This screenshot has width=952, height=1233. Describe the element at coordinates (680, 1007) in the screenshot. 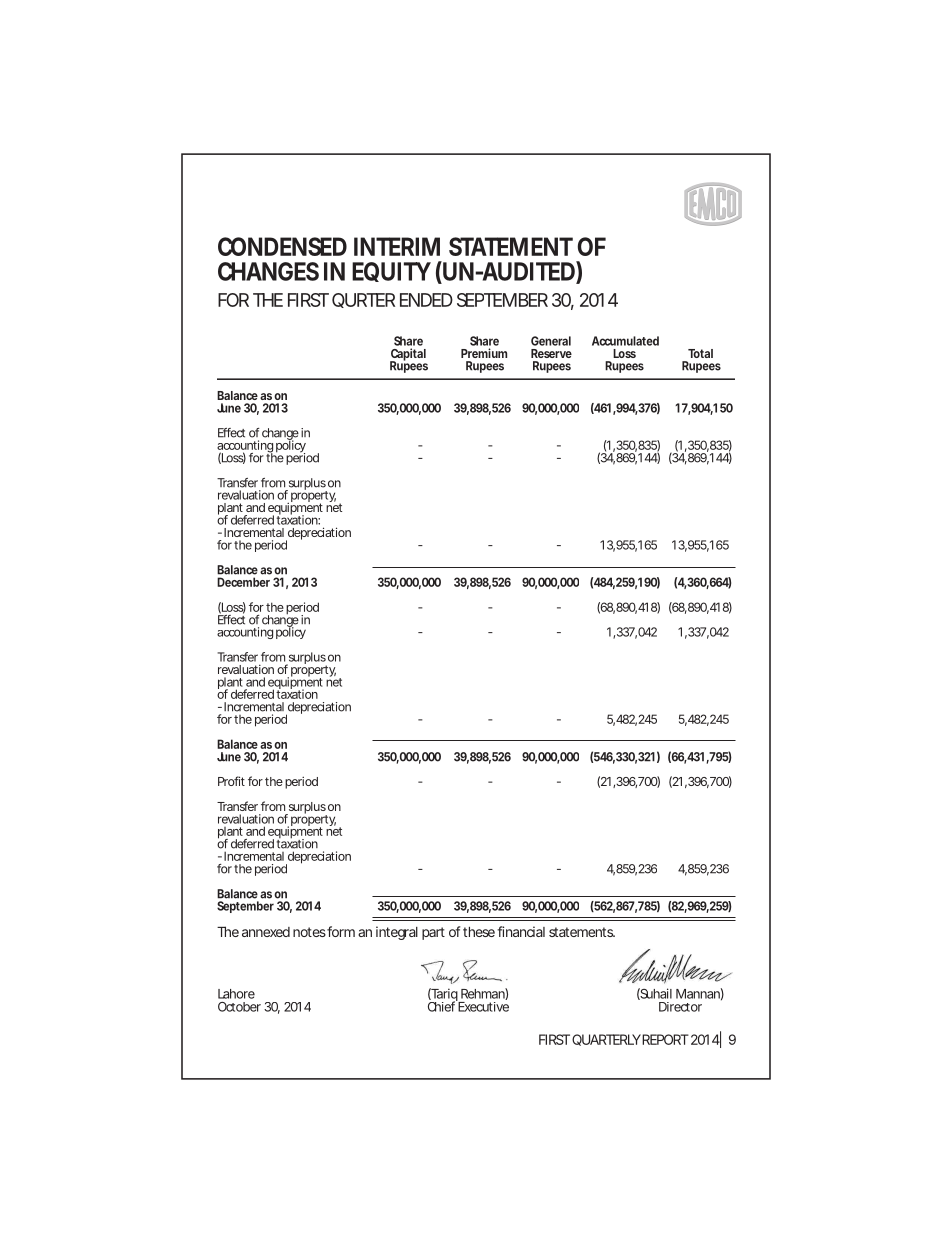

I see `Director` at that location.
